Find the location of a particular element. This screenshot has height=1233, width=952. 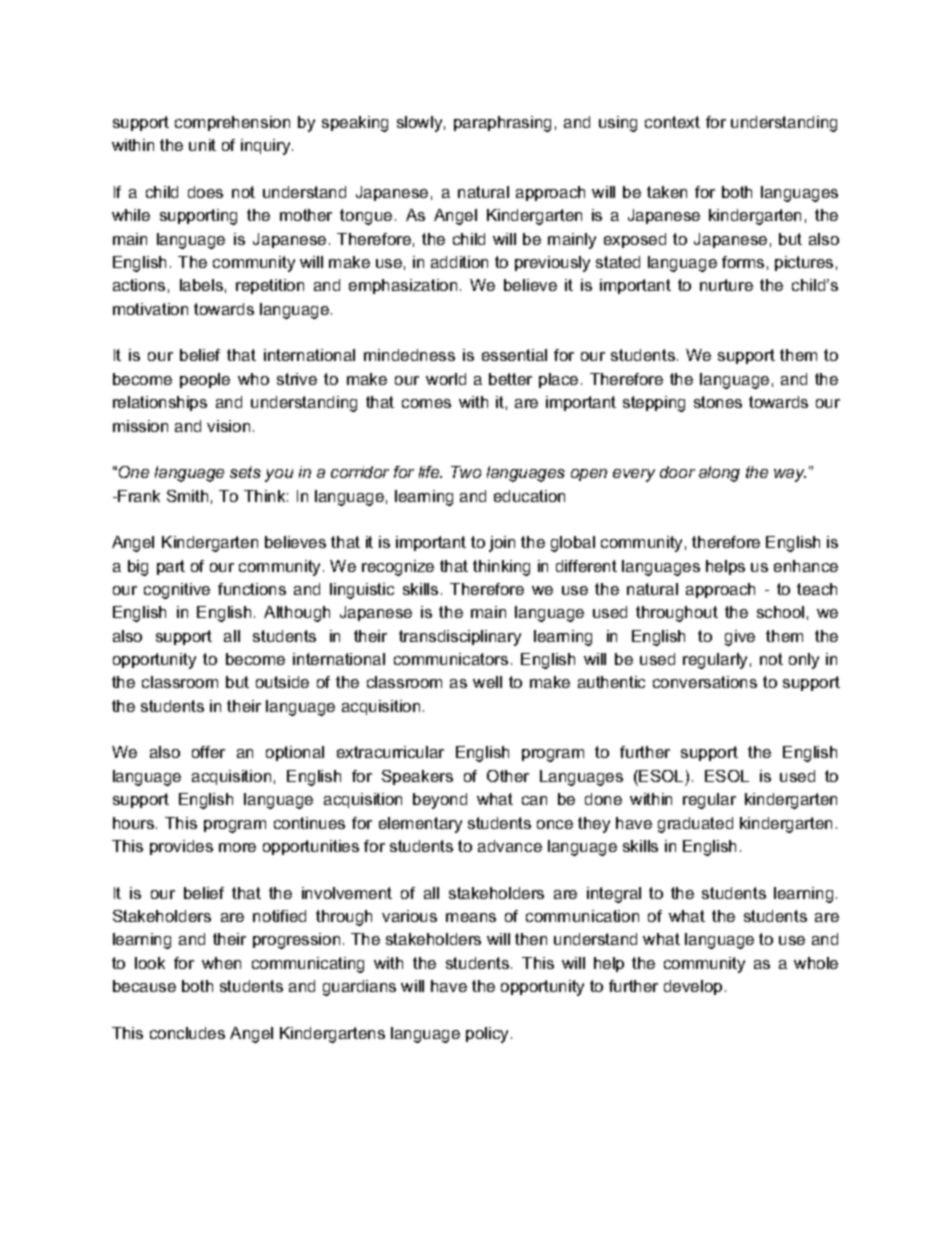

stones is located at coordinates (718, 402).
